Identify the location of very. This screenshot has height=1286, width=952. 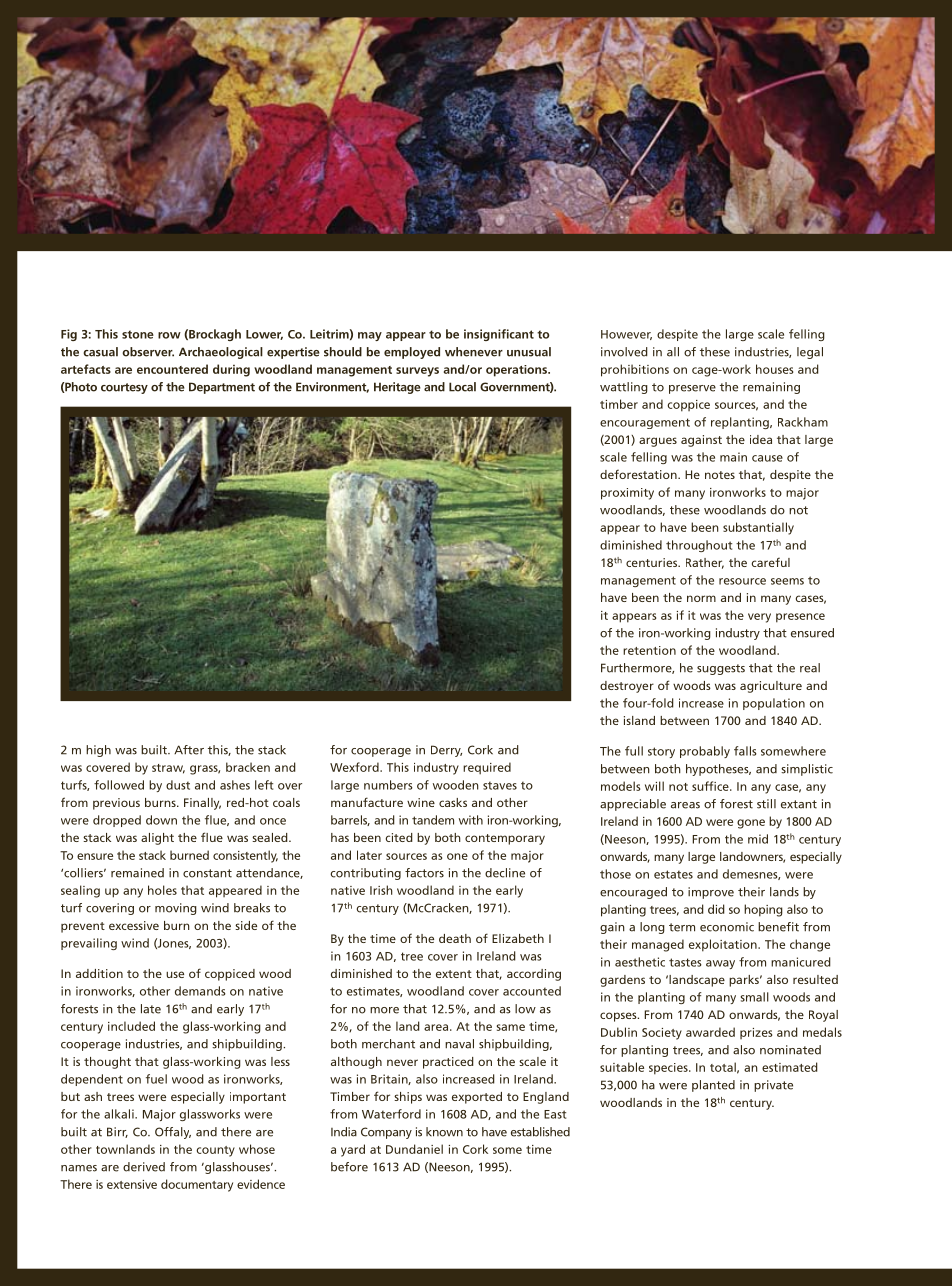
(759, 618).
